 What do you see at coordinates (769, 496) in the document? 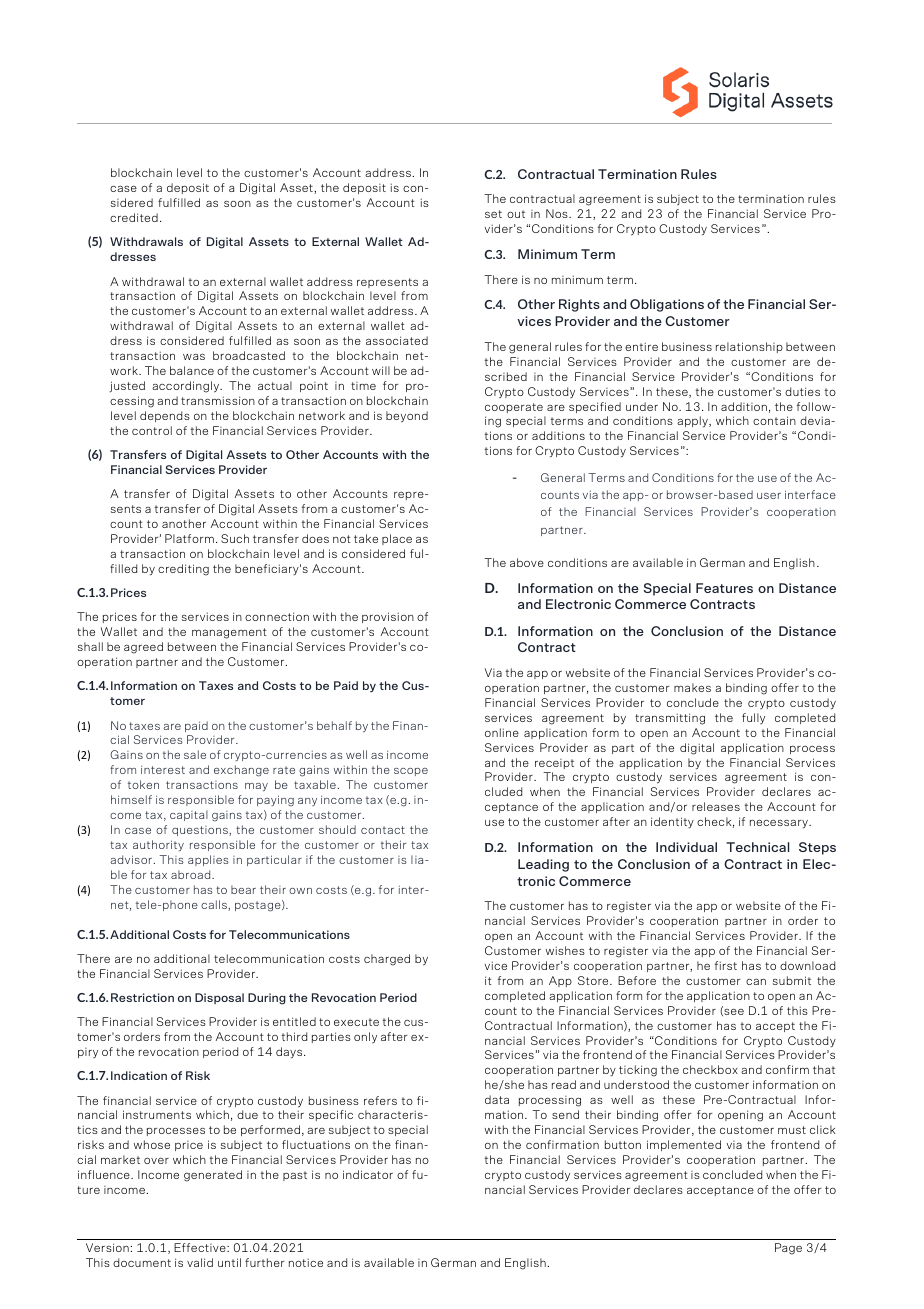
I see `user` at bounding box center [769, 496].
